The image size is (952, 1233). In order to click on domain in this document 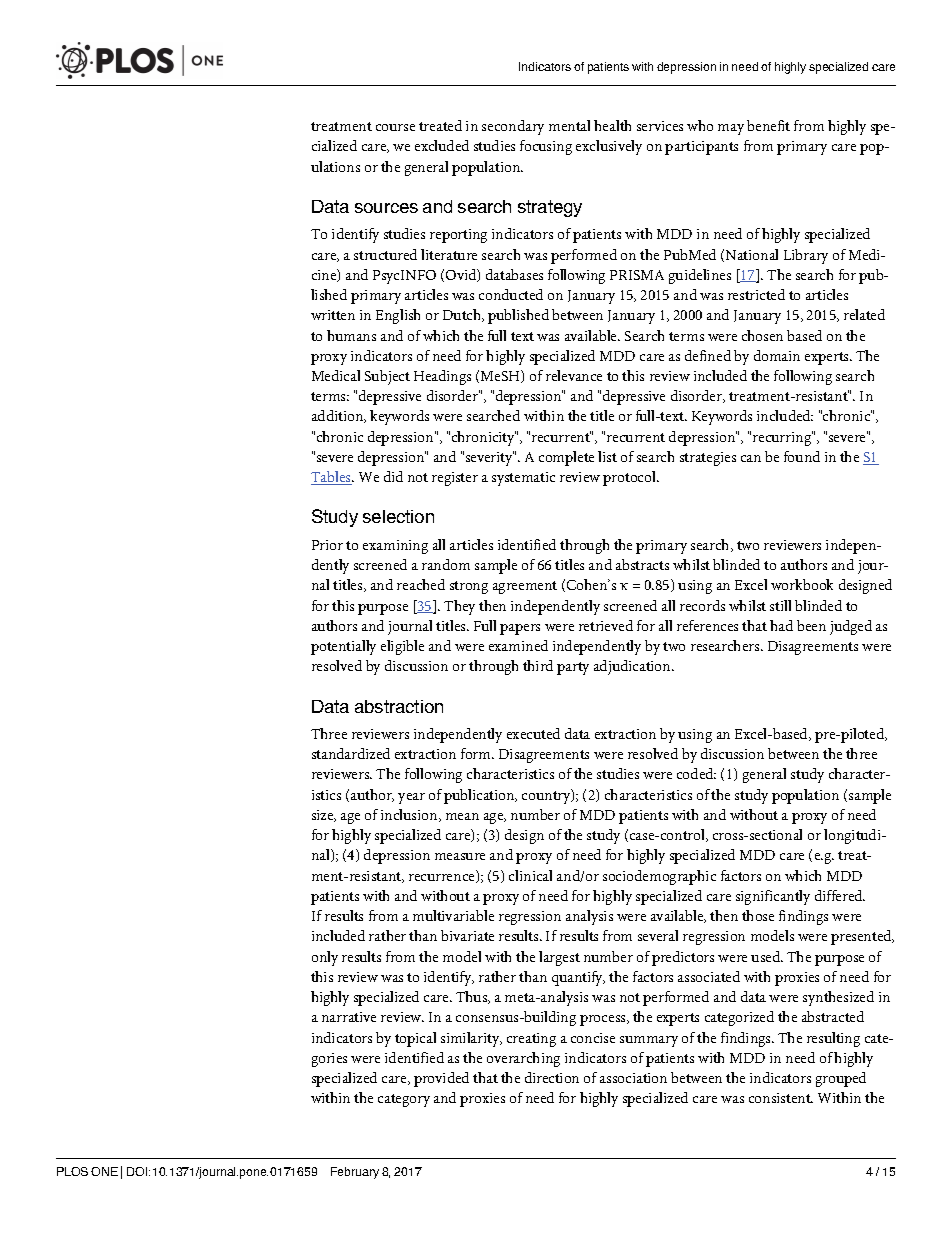, I will do `click(777, 355)`.
